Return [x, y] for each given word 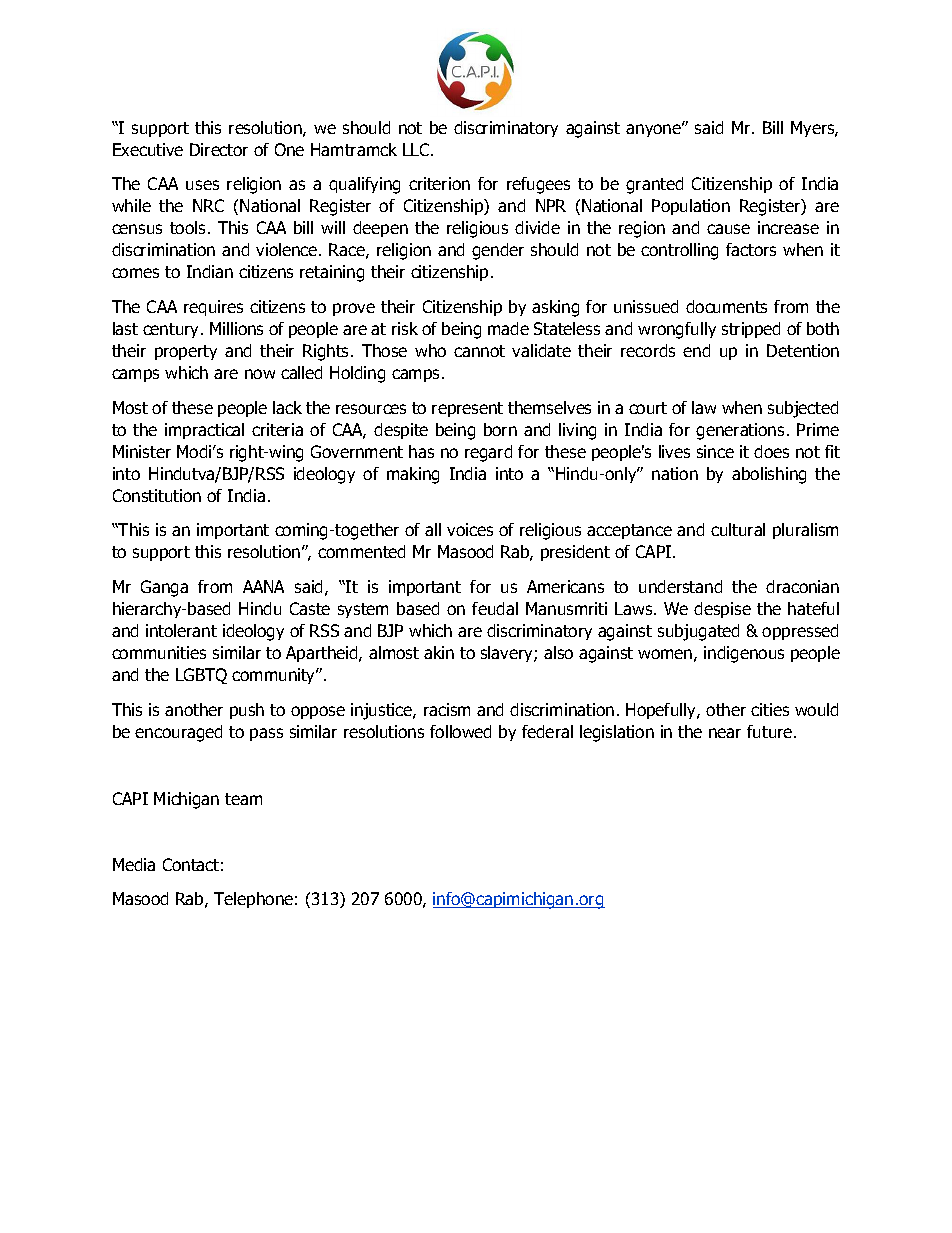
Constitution [157, 495]
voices [470, 529]
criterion [439, 183]
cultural [738, 529]
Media [134, 864]
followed [460, 731]
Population [691, 207]
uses [202, 185]
